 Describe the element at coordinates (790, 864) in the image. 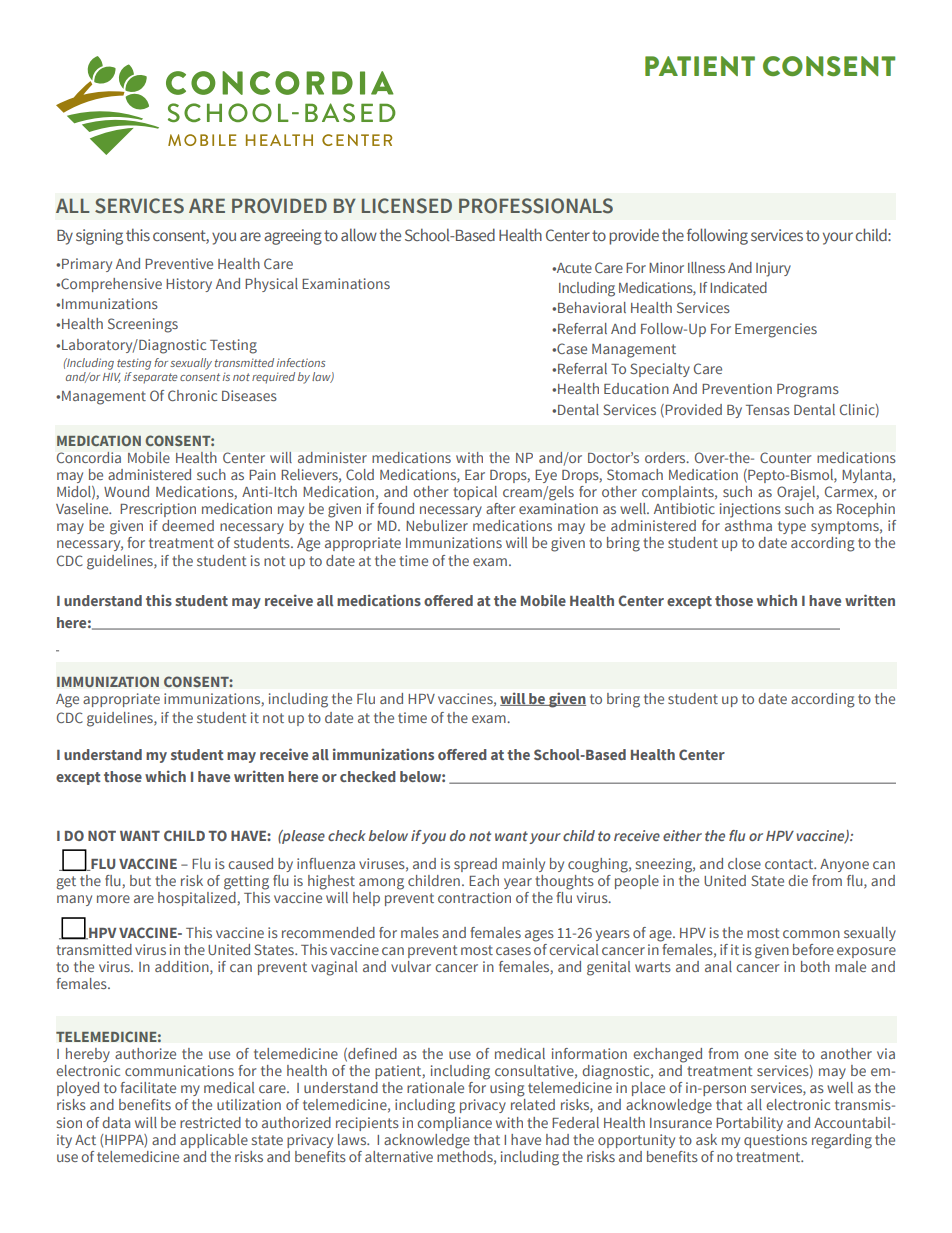

I see `contact` at that location.
